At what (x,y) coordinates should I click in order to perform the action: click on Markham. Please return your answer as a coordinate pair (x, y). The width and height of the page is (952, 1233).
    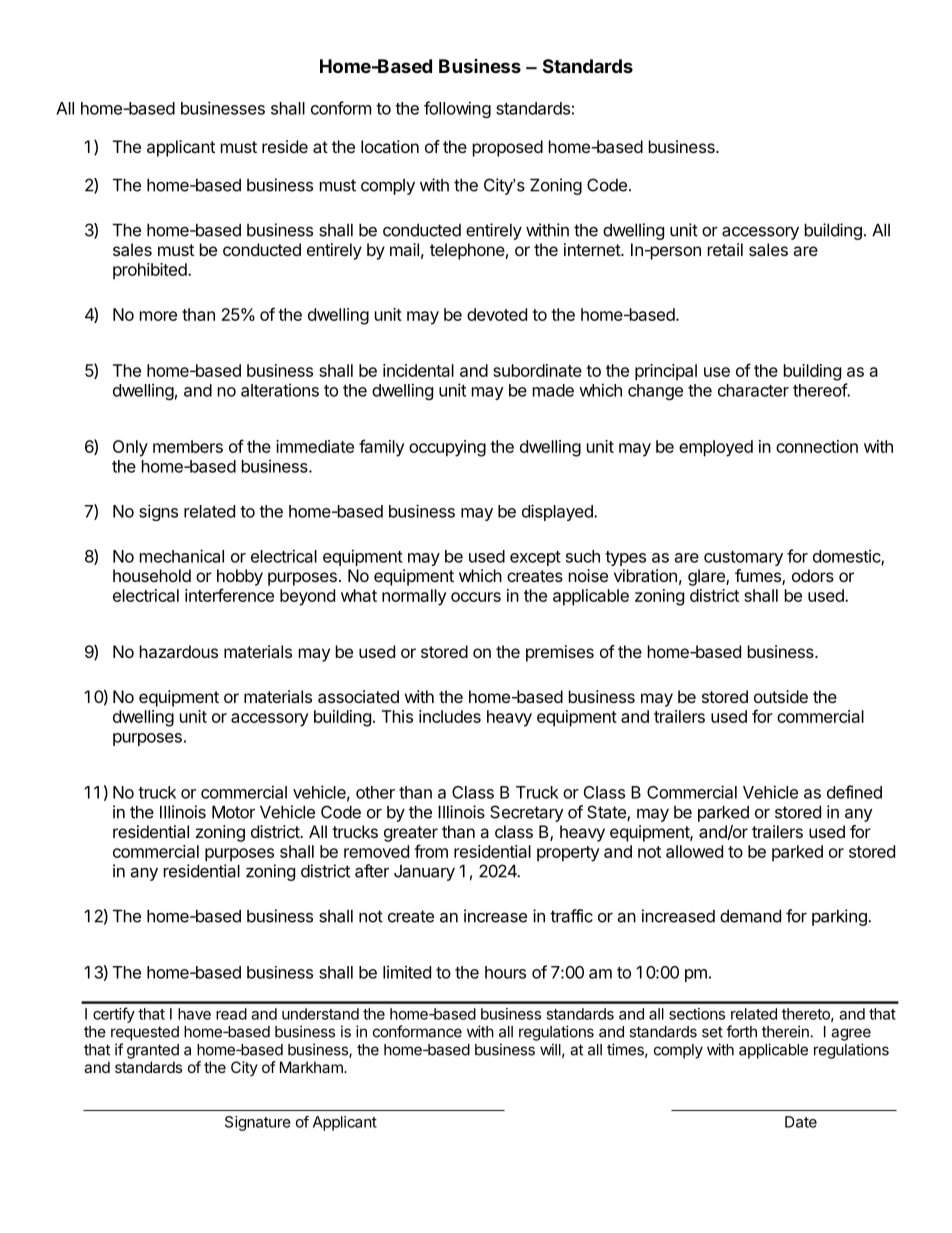
    Looking at the image, I should click on (312, 1067).
